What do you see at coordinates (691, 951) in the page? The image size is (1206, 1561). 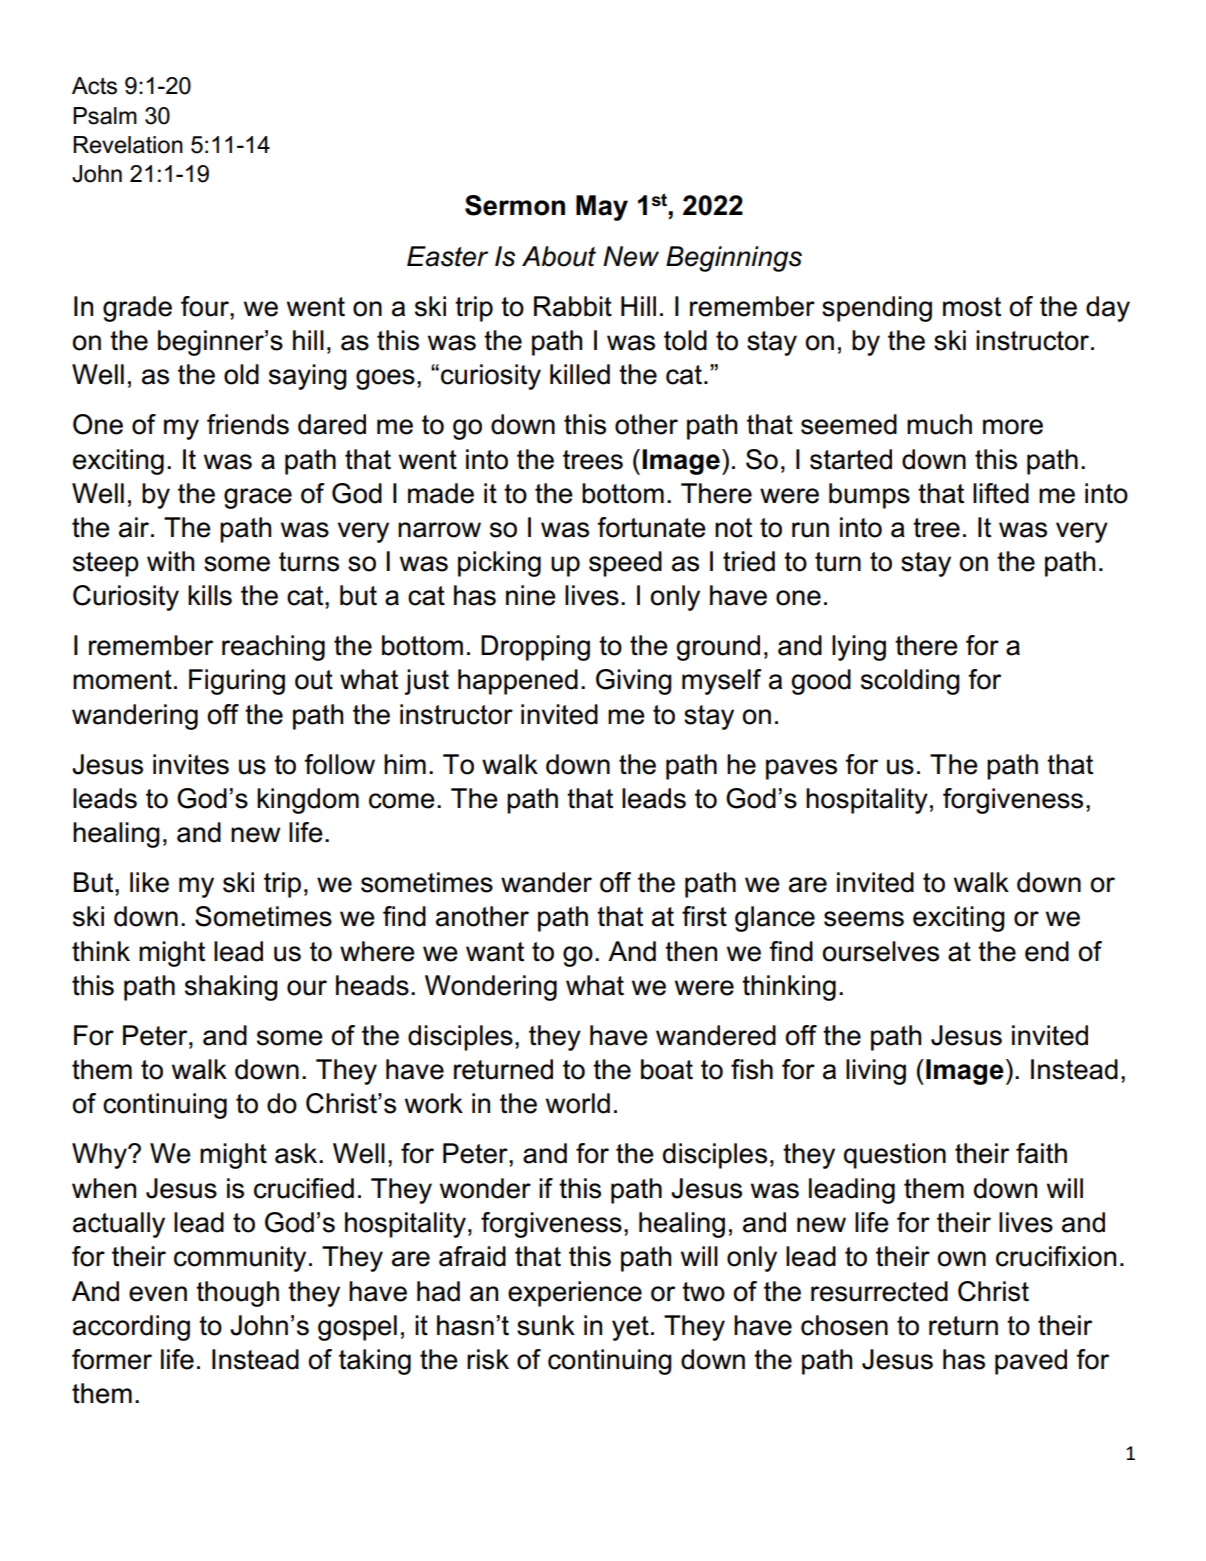 I see `then` at bounding box center [691, 951].
